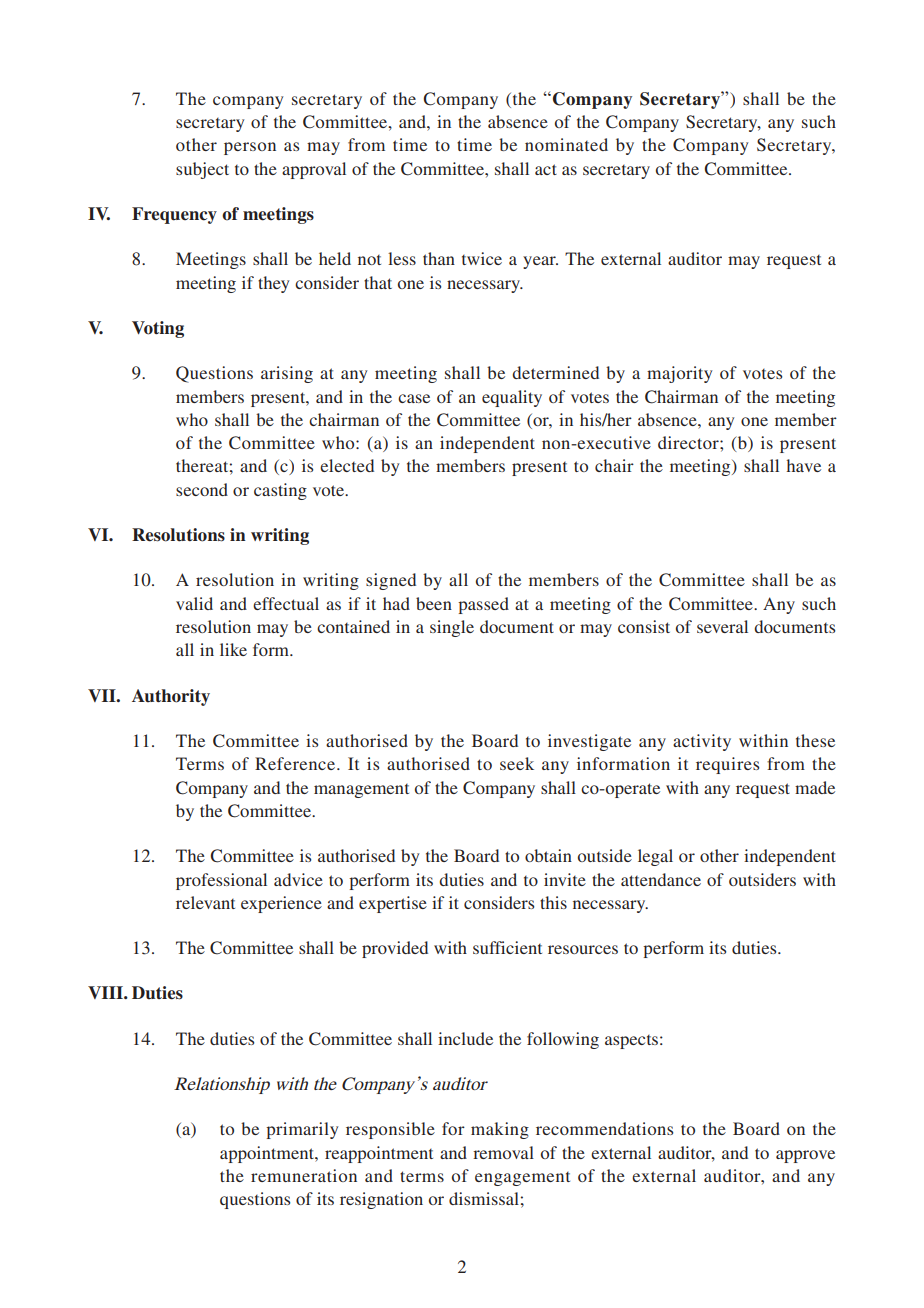 This screenshot has height=1308, width=924. What do you see at coordinates (304, 1175) in the screenshot?
I see `remuneration` at bounding box center [304, 1175].
